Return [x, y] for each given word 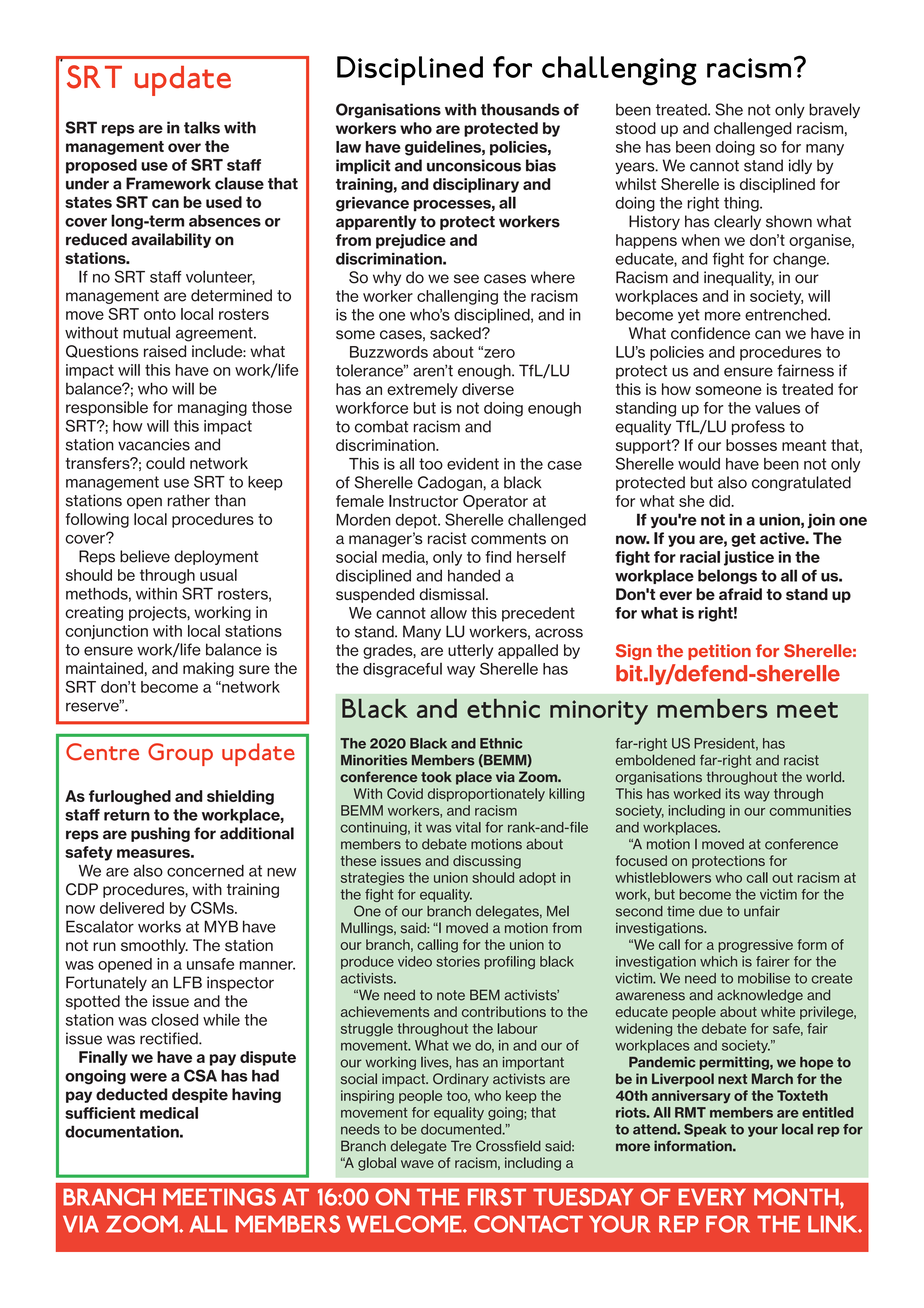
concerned [205, 871]
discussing [487, 862]
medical [169, 1113]
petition [719, 652]
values [777, 408]
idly [800, 166]
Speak [705, 1130]
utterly [470, 651]
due [711, 911]
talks [202, 127]
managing [212, 408]
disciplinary [476, 185]
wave [417, 1164]
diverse [488, 389]
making [208, 669]
